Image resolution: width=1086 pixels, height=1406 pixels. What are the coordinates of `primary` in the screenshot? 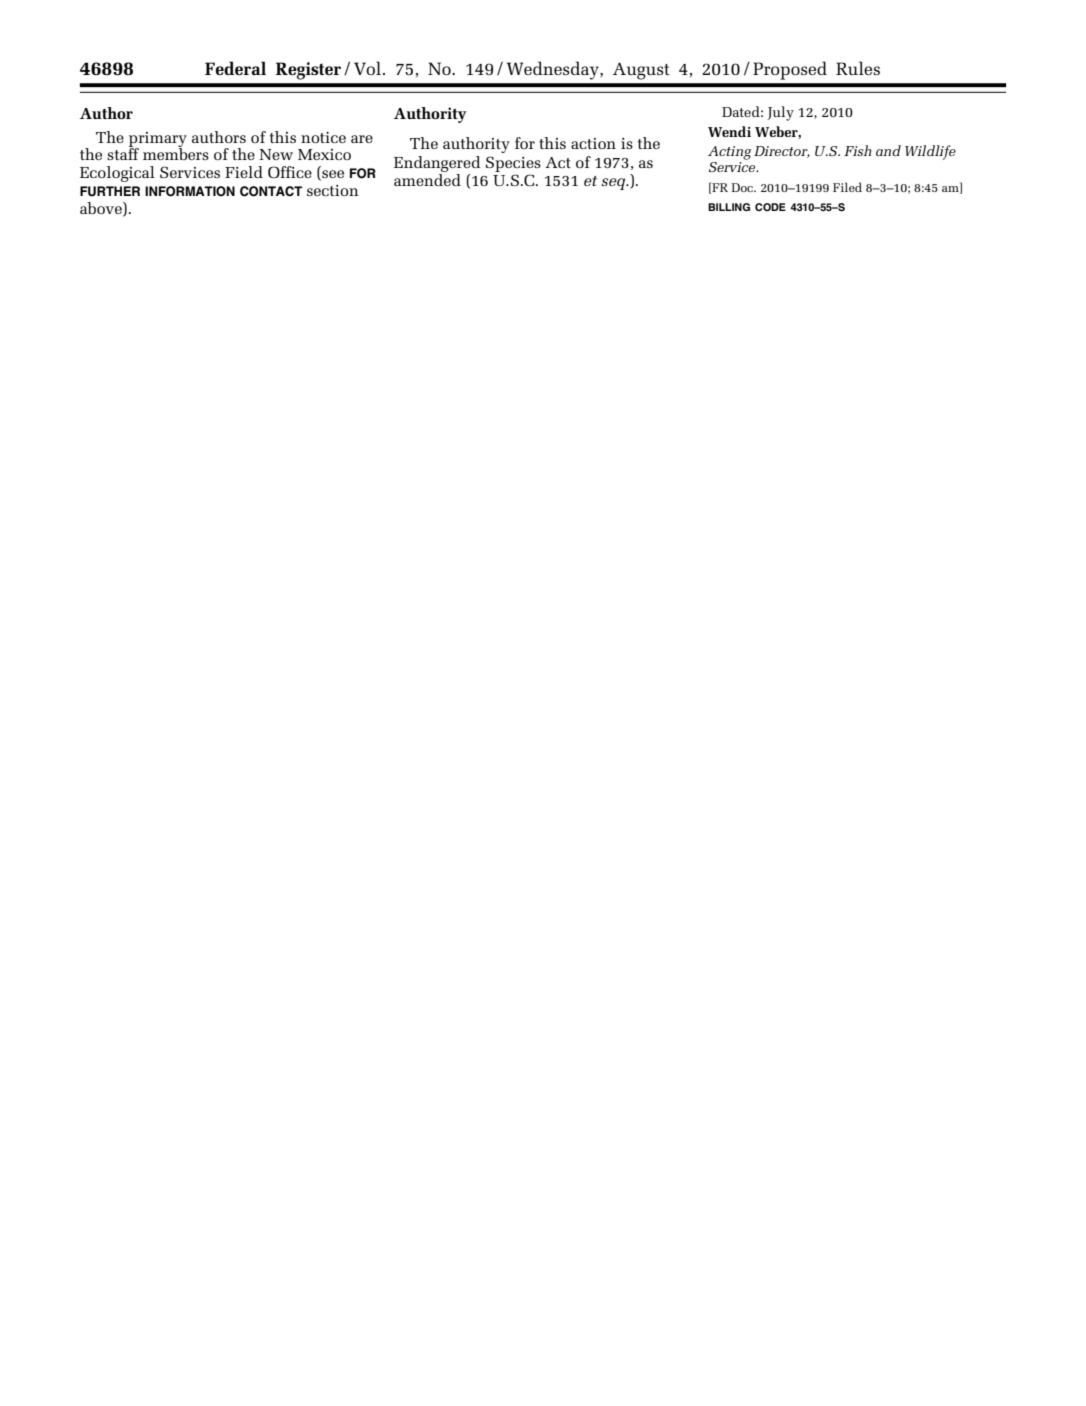 It's located at (158, 140).
